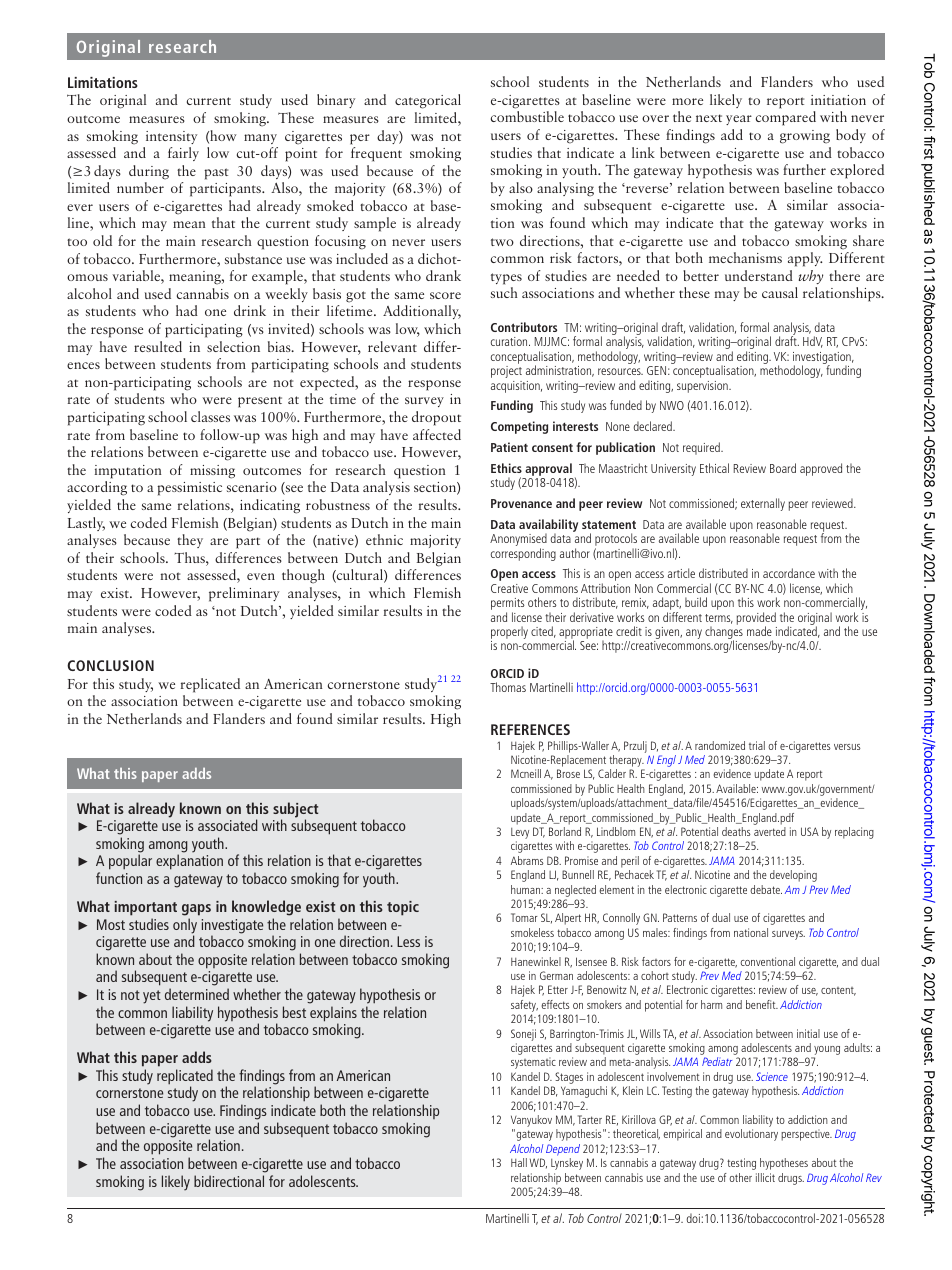  Describe the element at coordinates (152, 997) in the page. I see `yet` at that location.
